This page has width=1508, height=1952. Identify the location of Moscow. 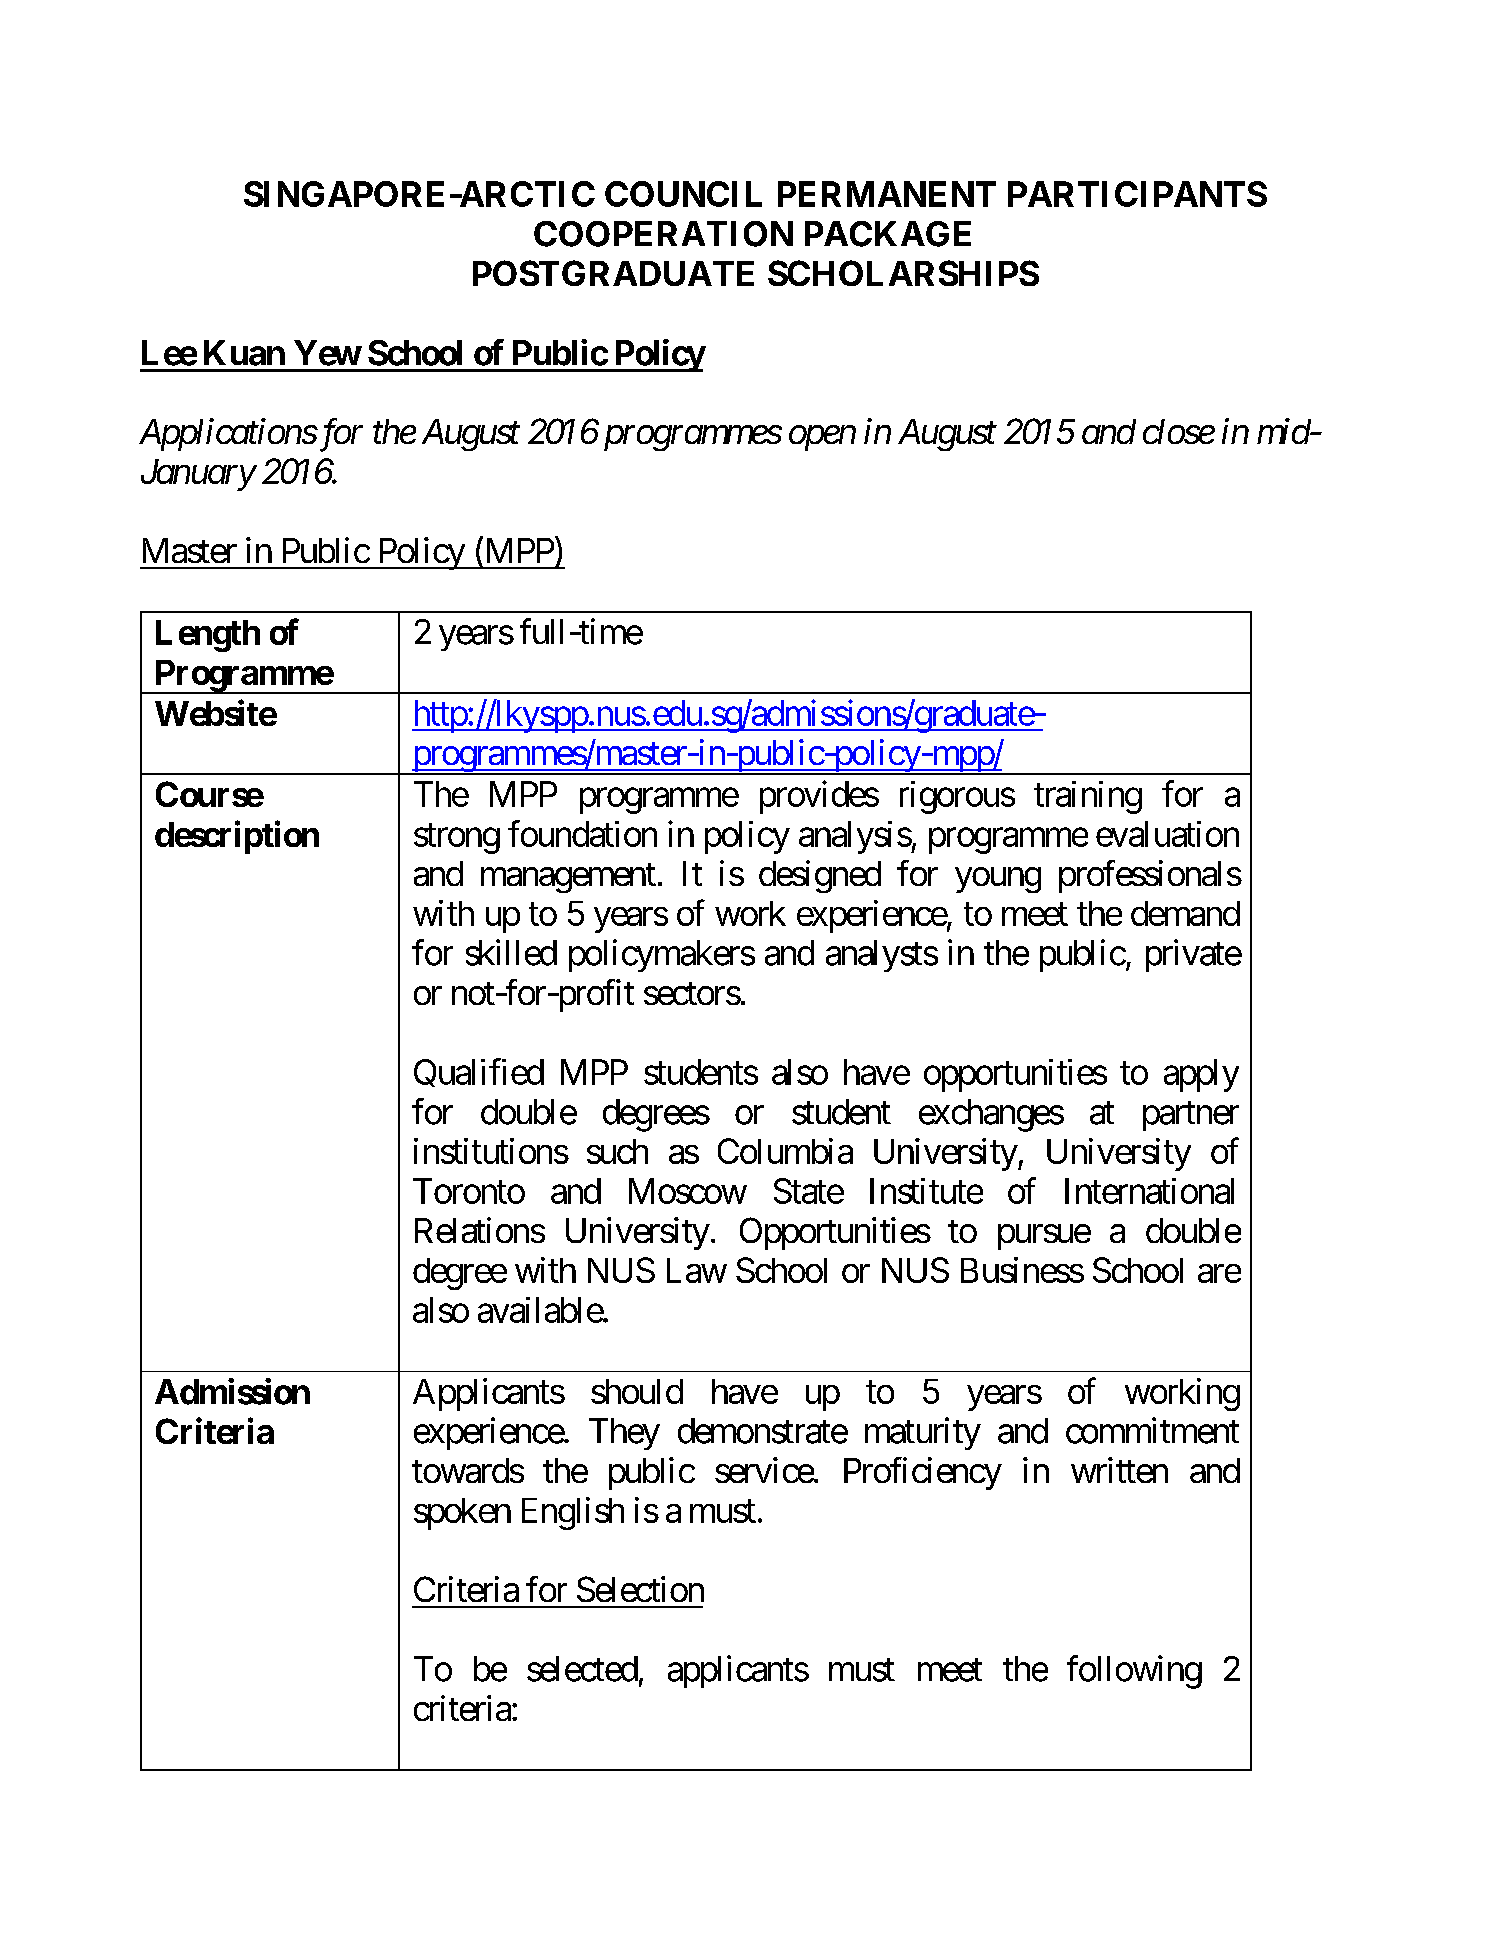
(688, 1191).
